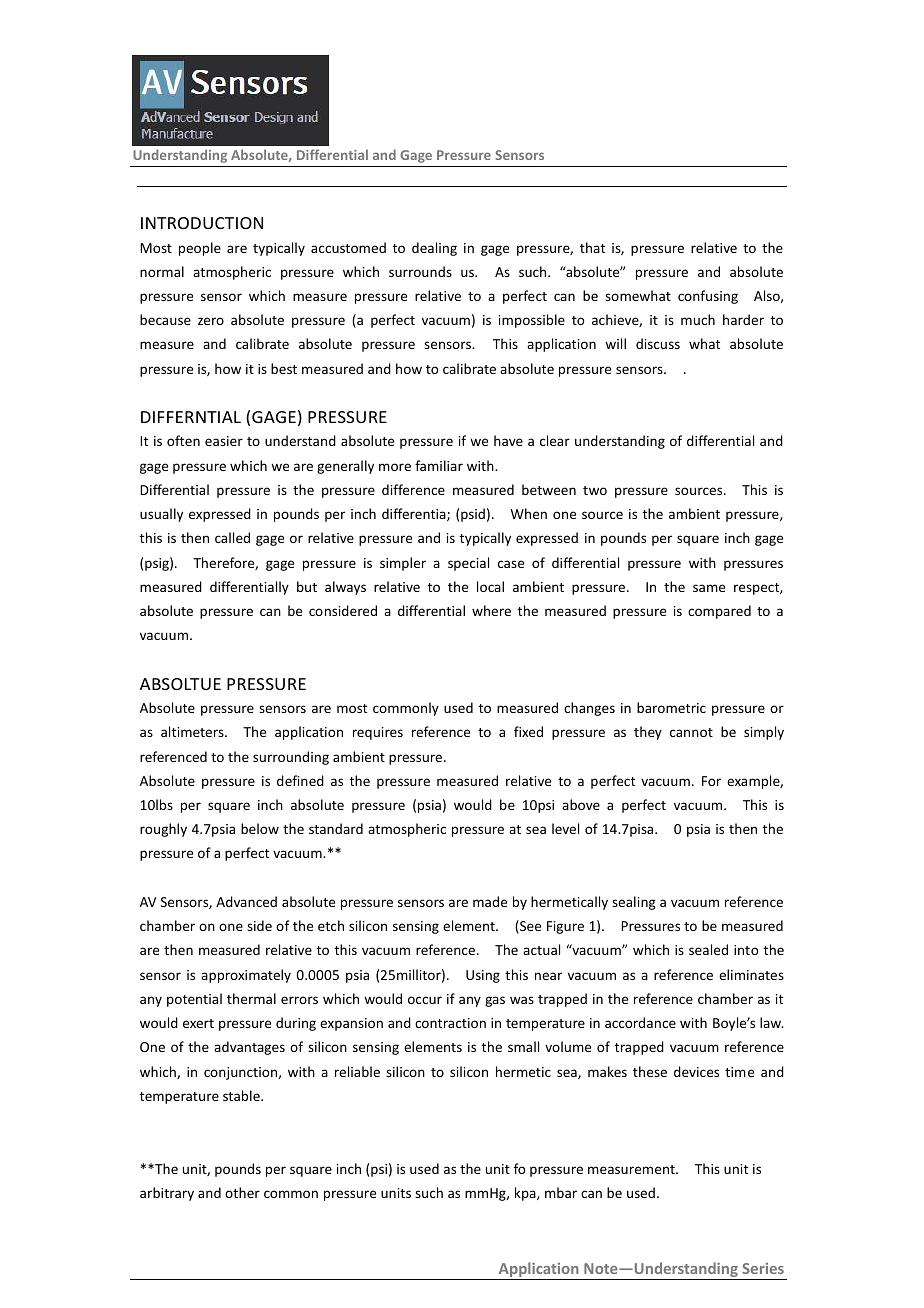 Image resolution: width=924 pixels, height=1308 pixels. Describe the element at coordinates (709, 588) in the screenshot. I see `same` at that location.
